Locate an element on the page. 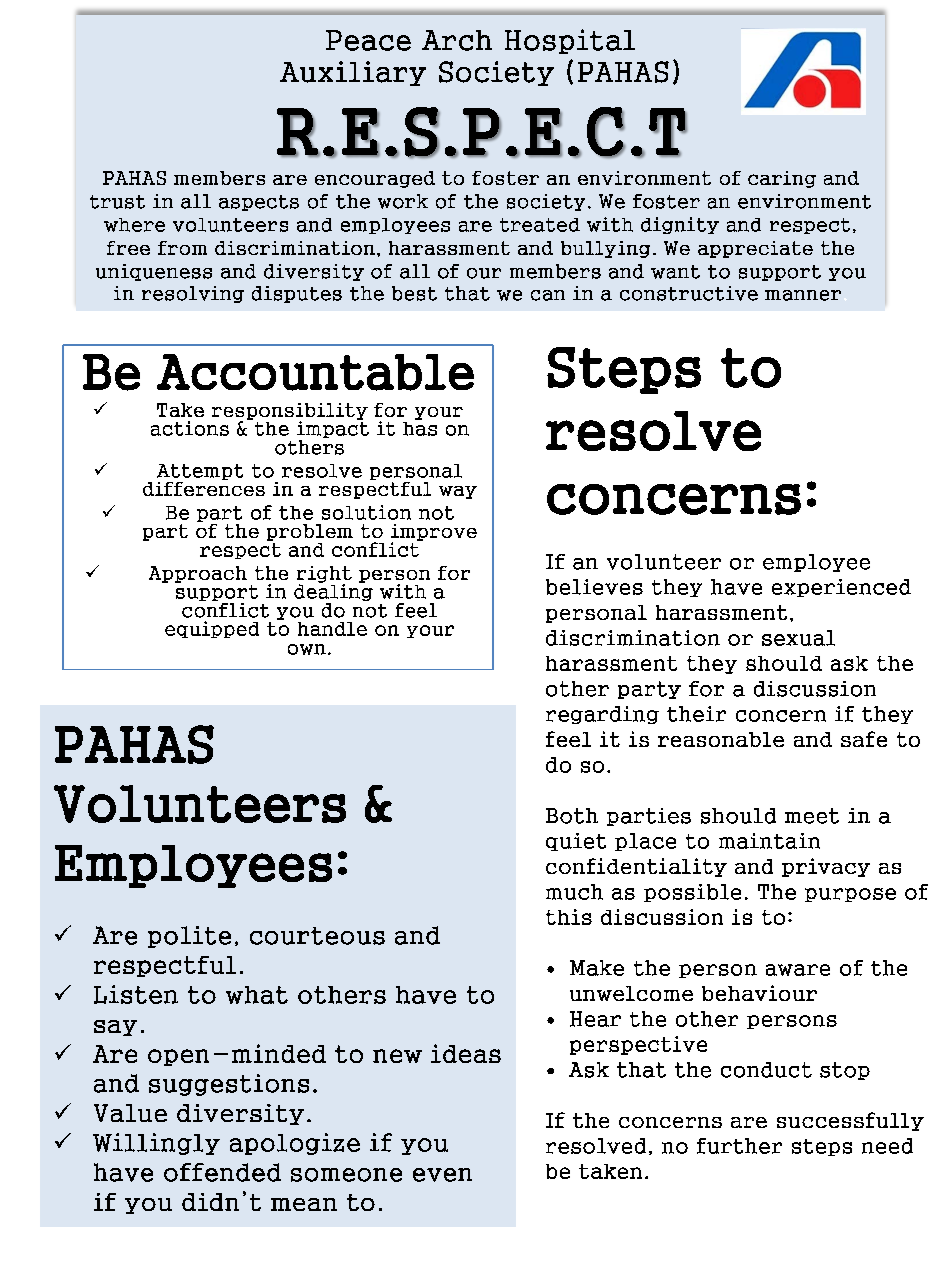  Auxiliary is located at coordinates (353, 73).
